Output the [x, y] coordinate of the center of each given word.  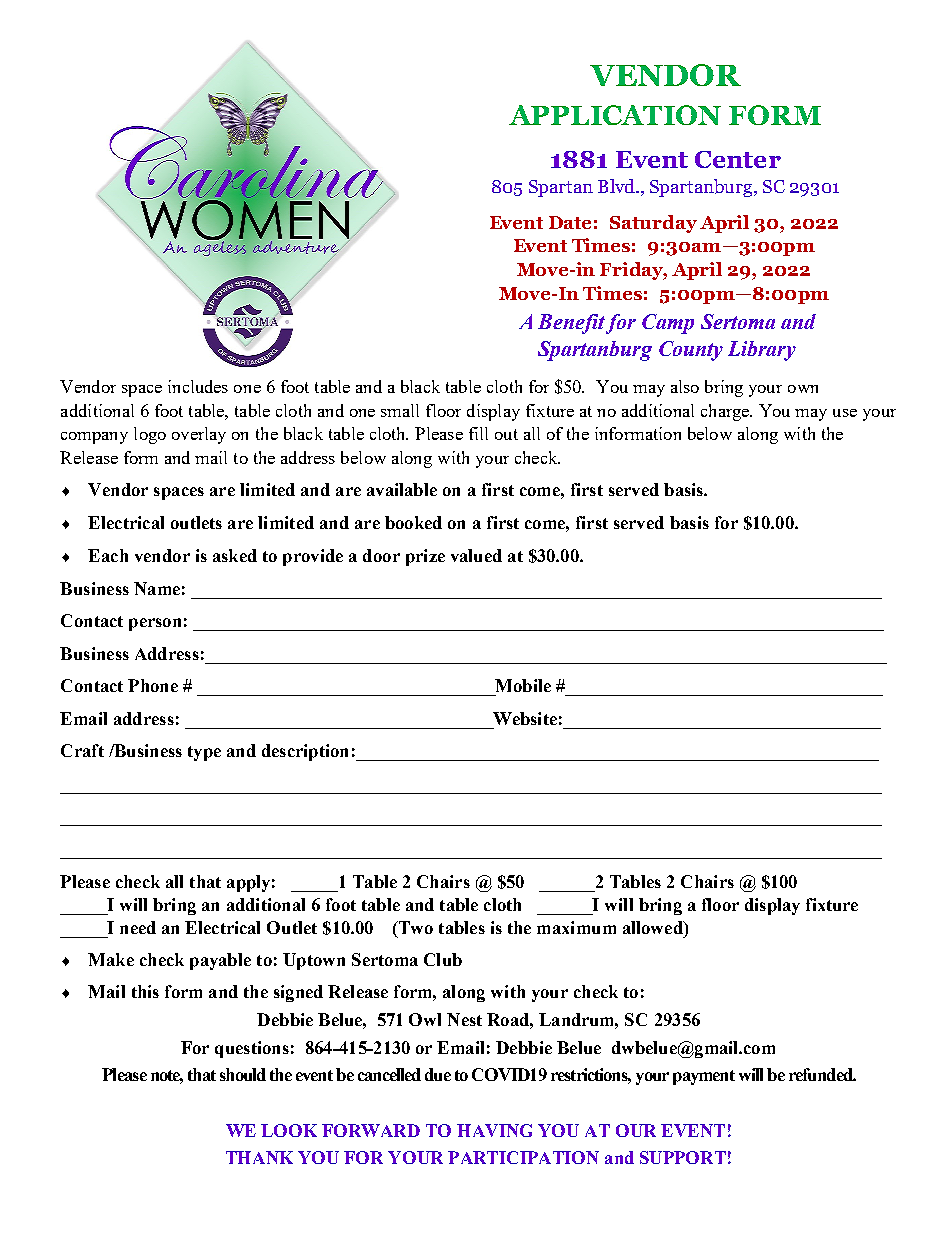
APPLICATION [615, 115]
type [204, 753]
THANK [259, 1157]
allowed [654, 927]
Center [738, 159]
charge [726, 412]
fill [478, 433]
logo [150, 435]
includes [198, 386]
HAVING [494, 1130]
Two [415, 927]
